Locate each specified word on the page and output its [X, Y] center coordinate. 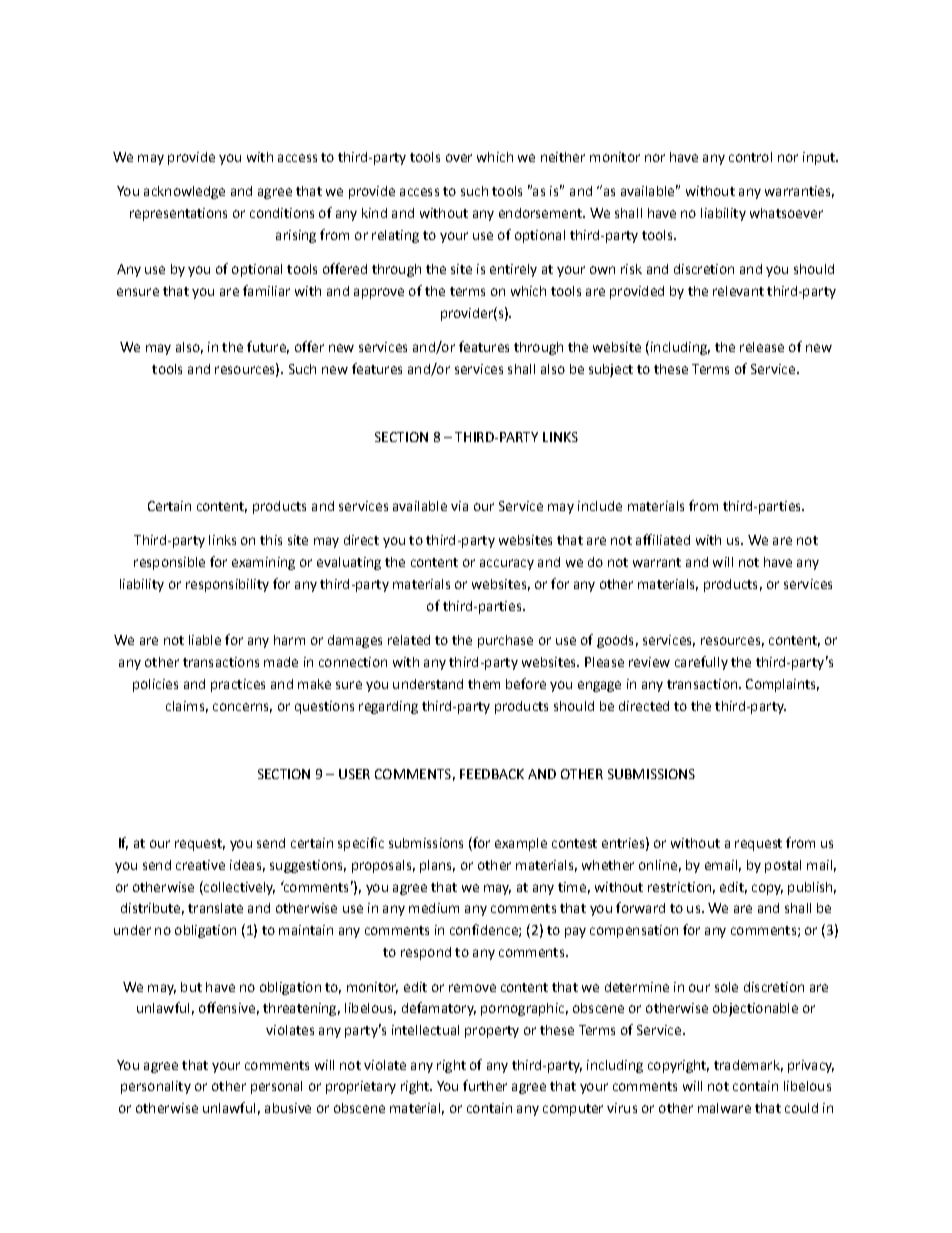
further [485, 1085]
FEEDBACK [492, 774]
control [750, 157]
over [459, 158]
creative [200, 865]
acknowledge [184, 192]
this [271, 540]
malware [724, 1108]
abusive [288, 1108]
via [459, 506]
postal [783, 866]
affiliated [663, 539]
